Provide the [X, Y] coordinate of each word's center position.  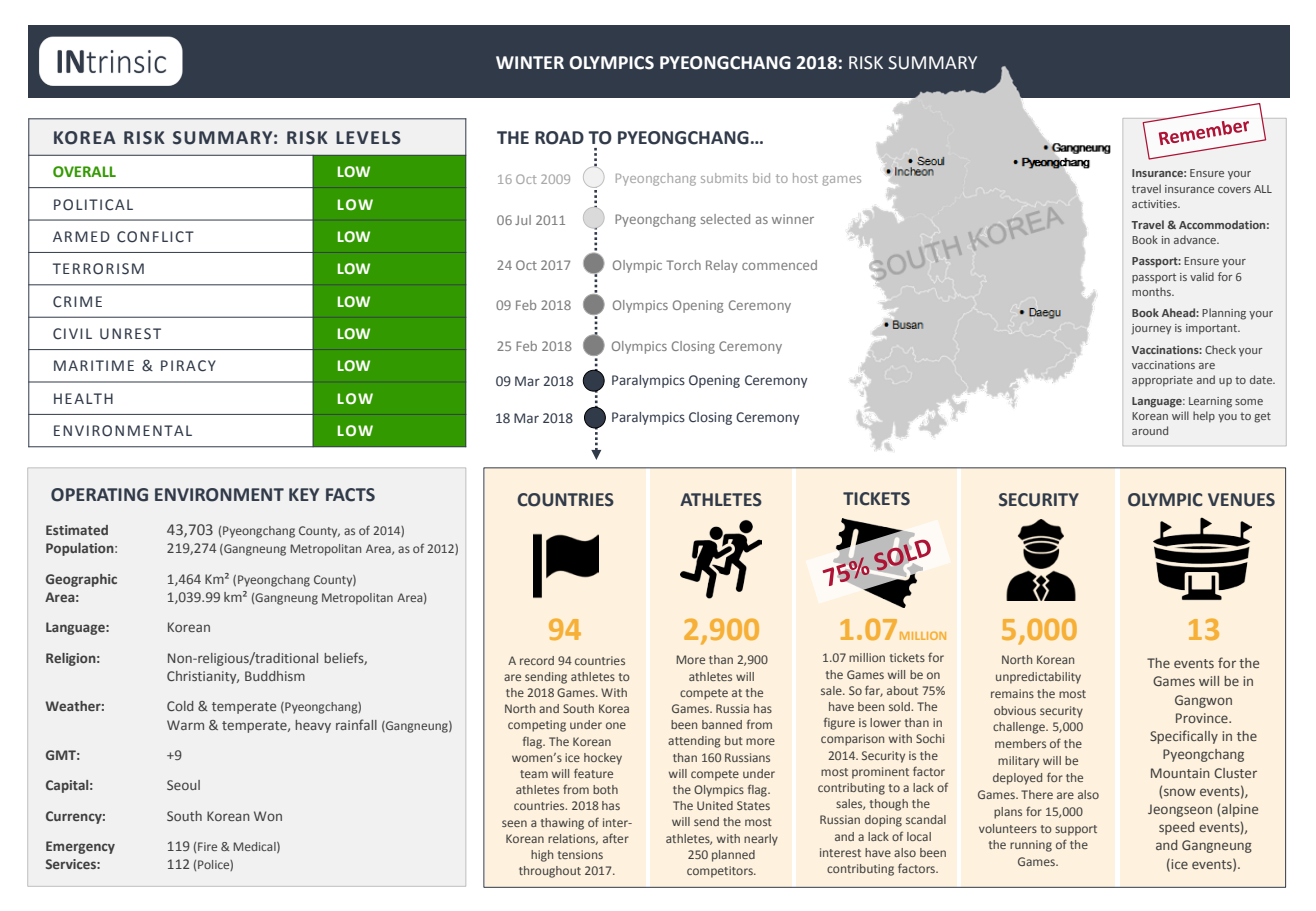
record [537, 660]
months [1152, 291]
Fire [207, 846]
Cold [180, 706]
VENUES [1241, 500]
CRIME [77, 302]
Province [1203, 718]
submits [724, 178]
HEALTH [83, 398]
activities [1155, 204]
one [616, 725]
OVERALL [84, 172]
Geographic [81, 580]
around [1150, 430]
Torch [683, 265]
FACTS [350, 495]
